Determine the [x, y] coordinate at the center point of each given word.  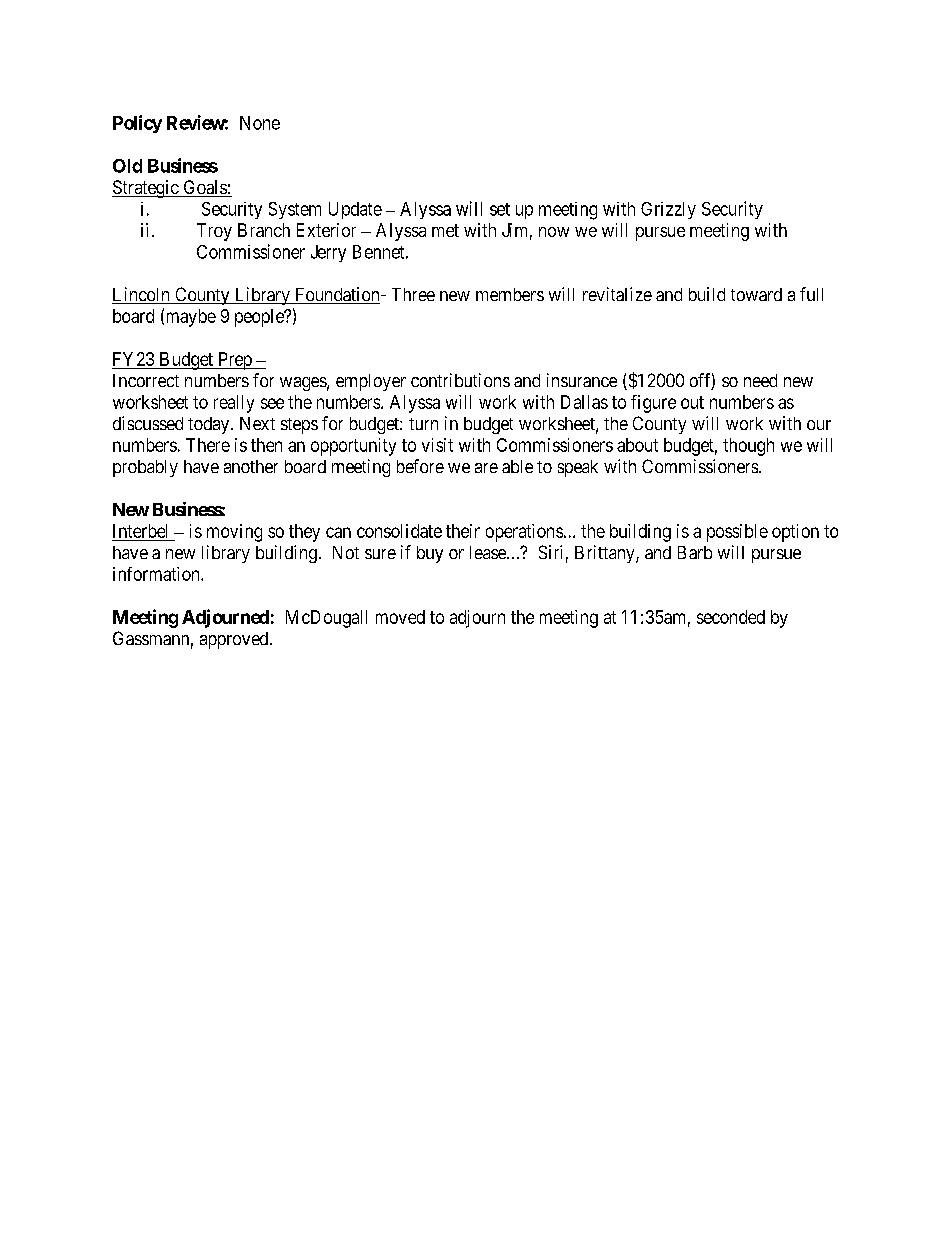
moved [400, 617]
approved [235, 640]
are [486, 468]
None [260, 123]
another [251, 466]
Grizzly [668, 210]
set [500, 209]
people [260, 318]
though [748, 447]
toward [756, 294]
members [510, 294]
